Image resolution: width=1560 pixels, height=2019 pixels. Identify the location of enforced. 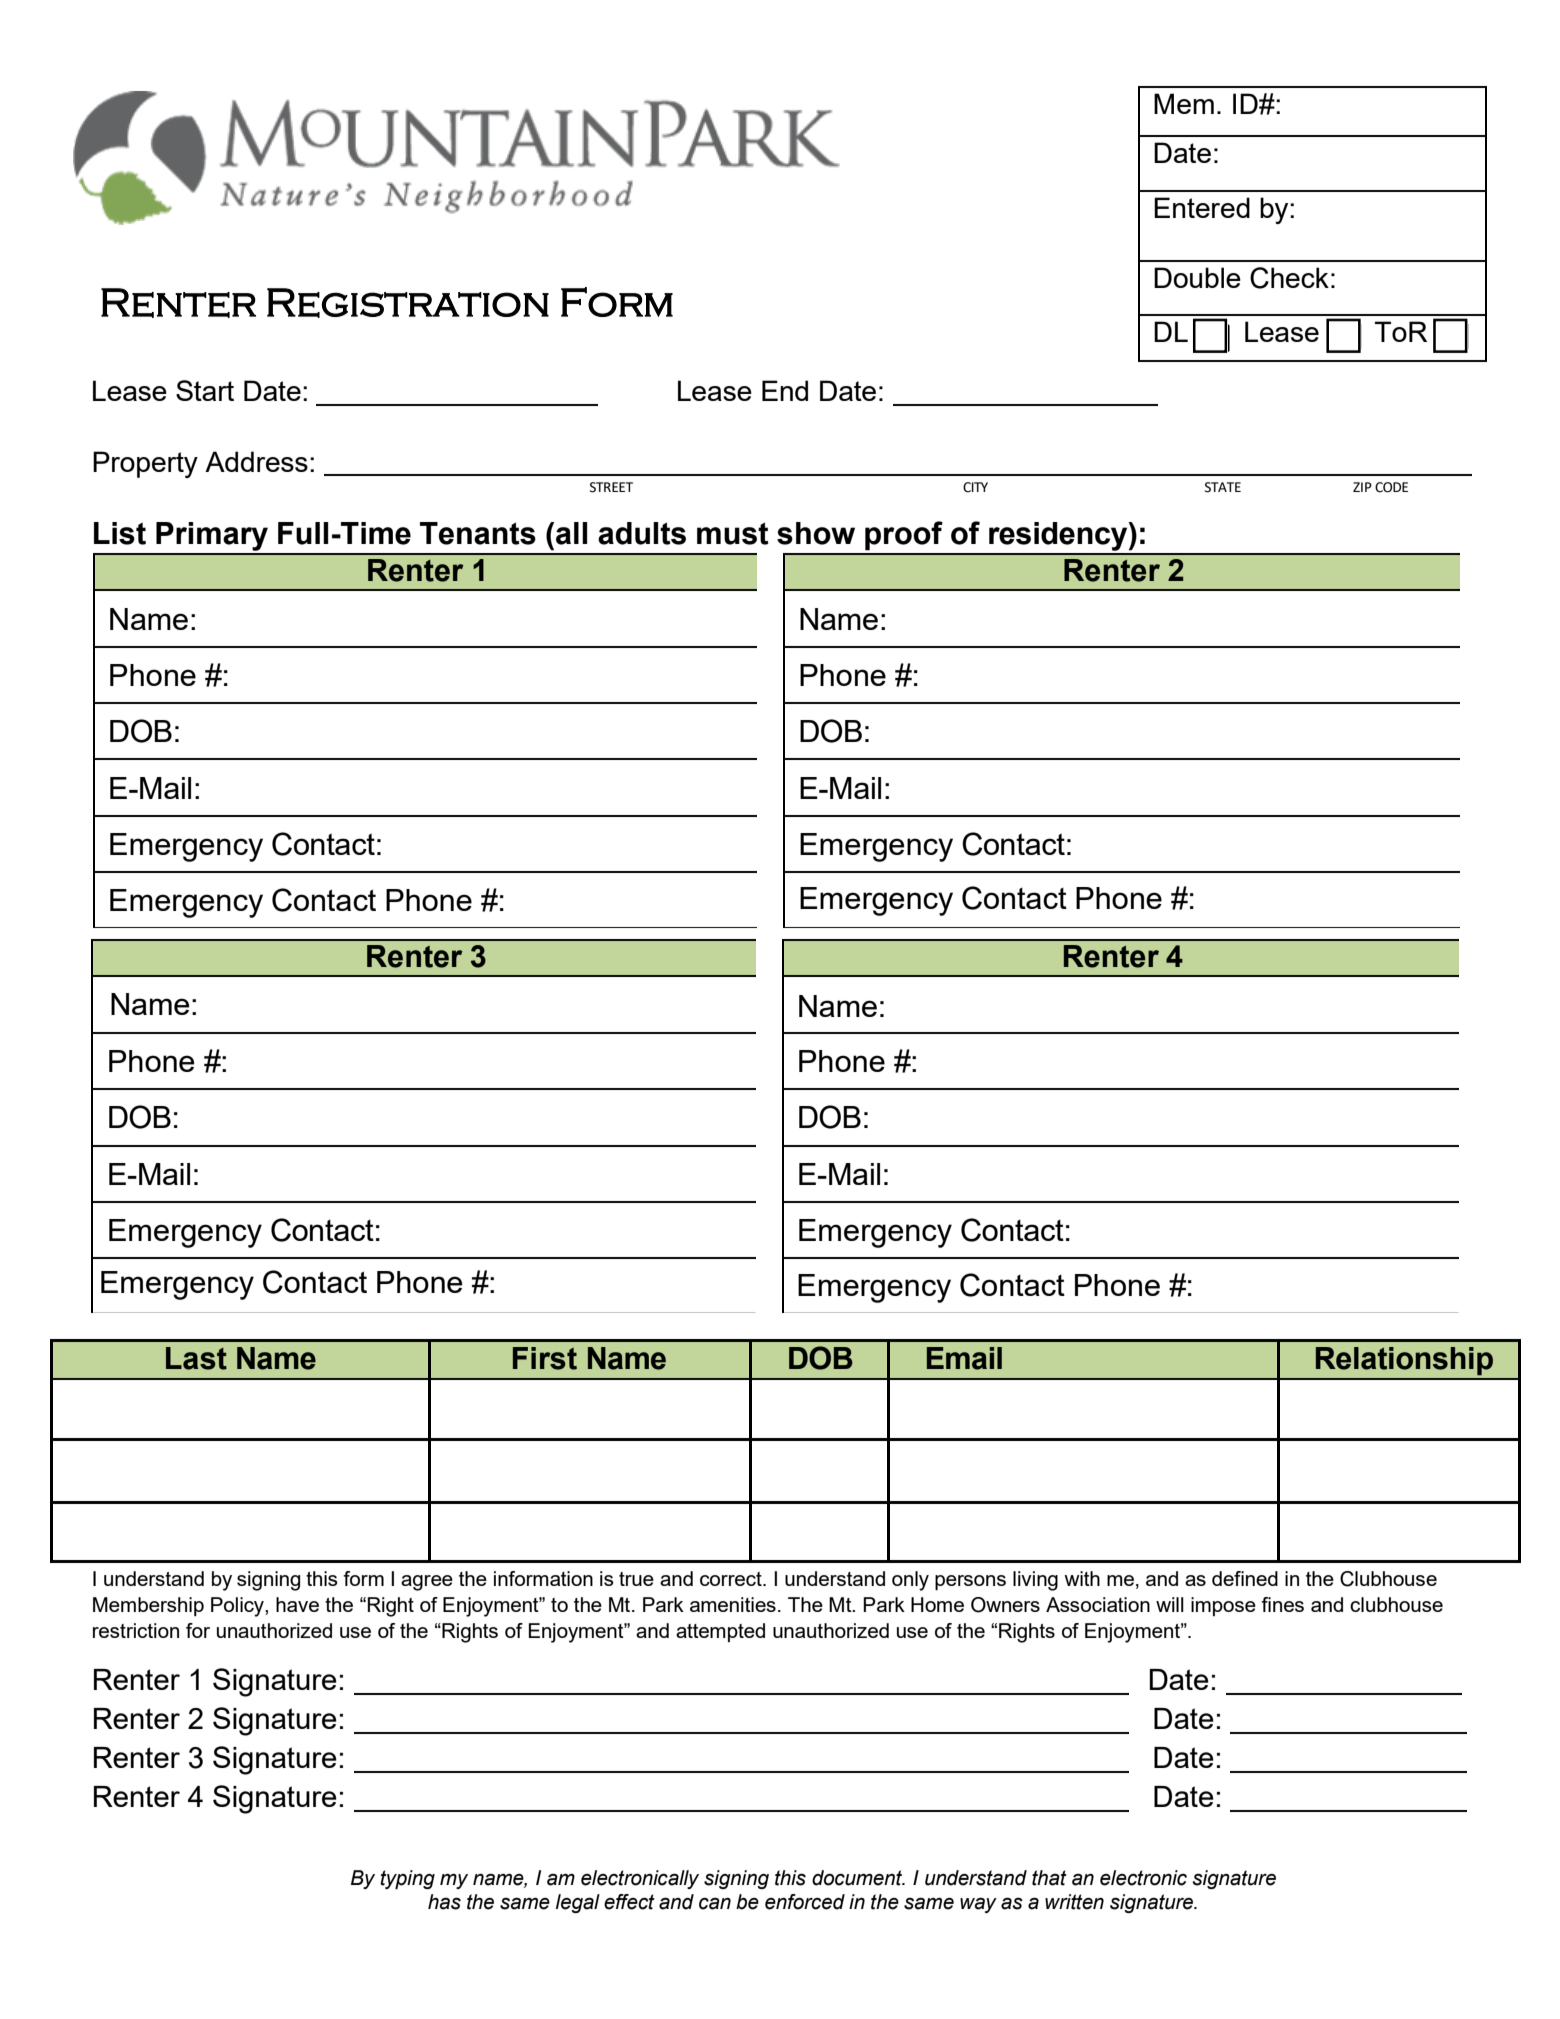
(805, 1902).
